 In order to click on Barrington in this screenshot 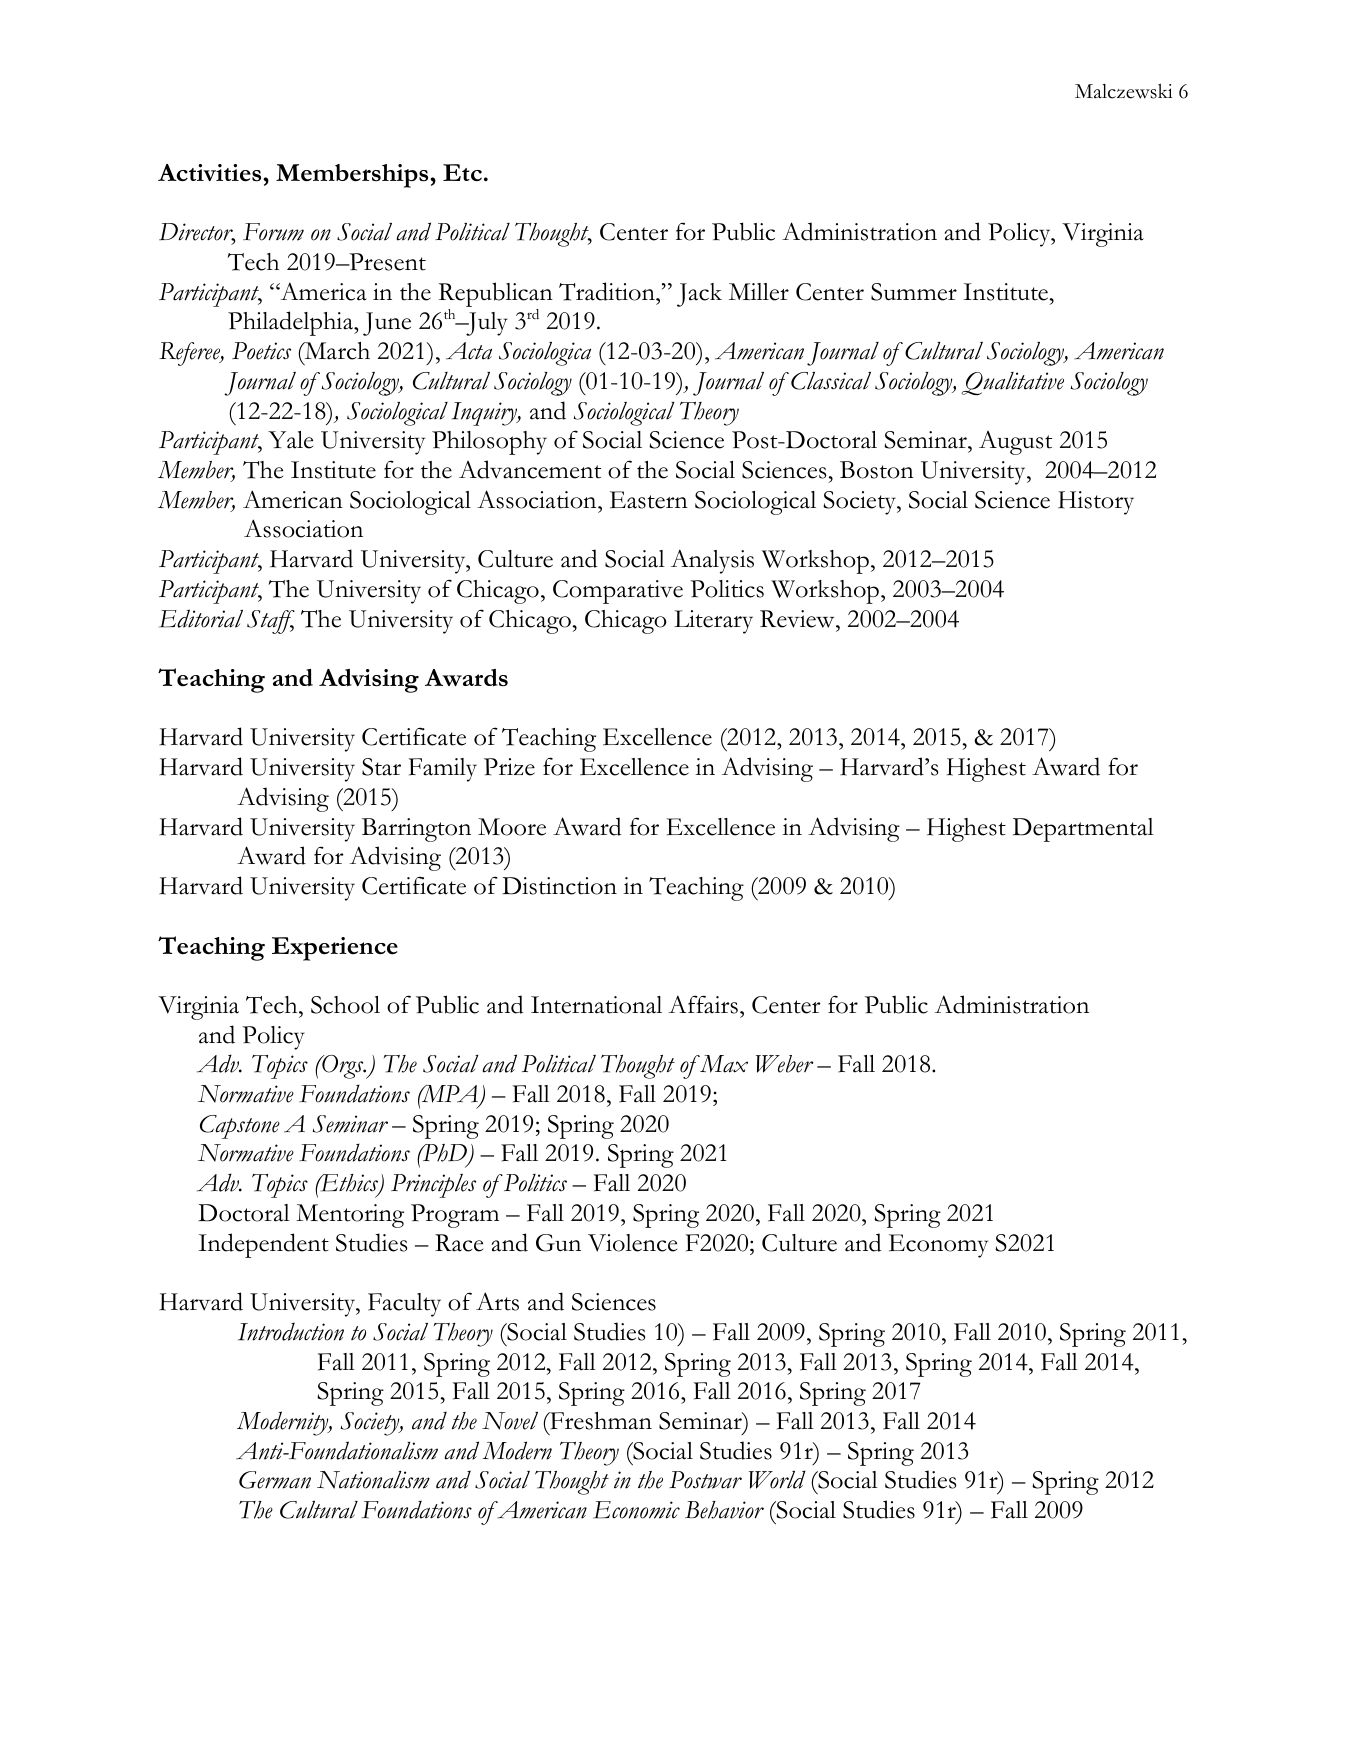, I will do `click(416, 830)`.
